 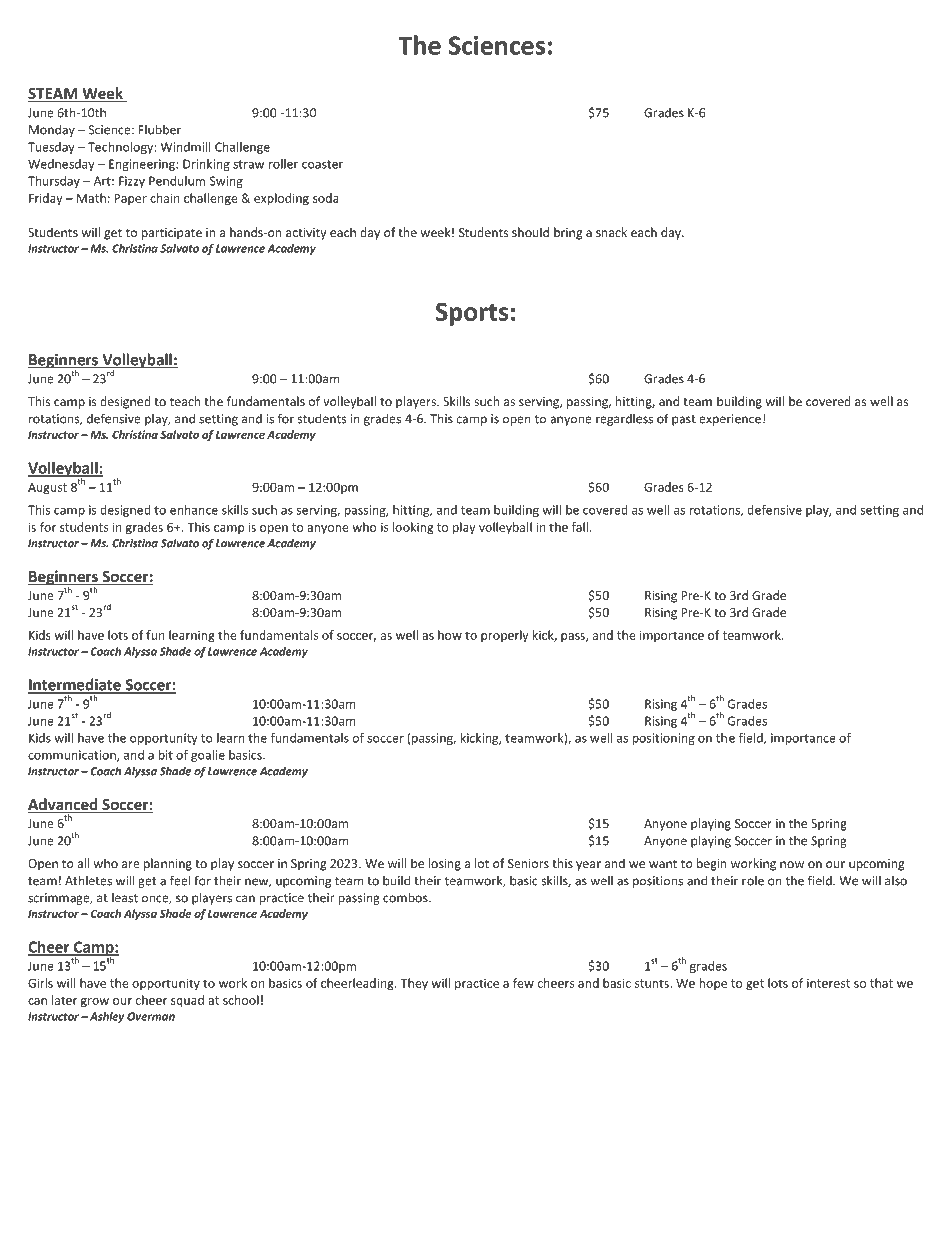 I want to click on coaster, so click(x=322, y=164).
